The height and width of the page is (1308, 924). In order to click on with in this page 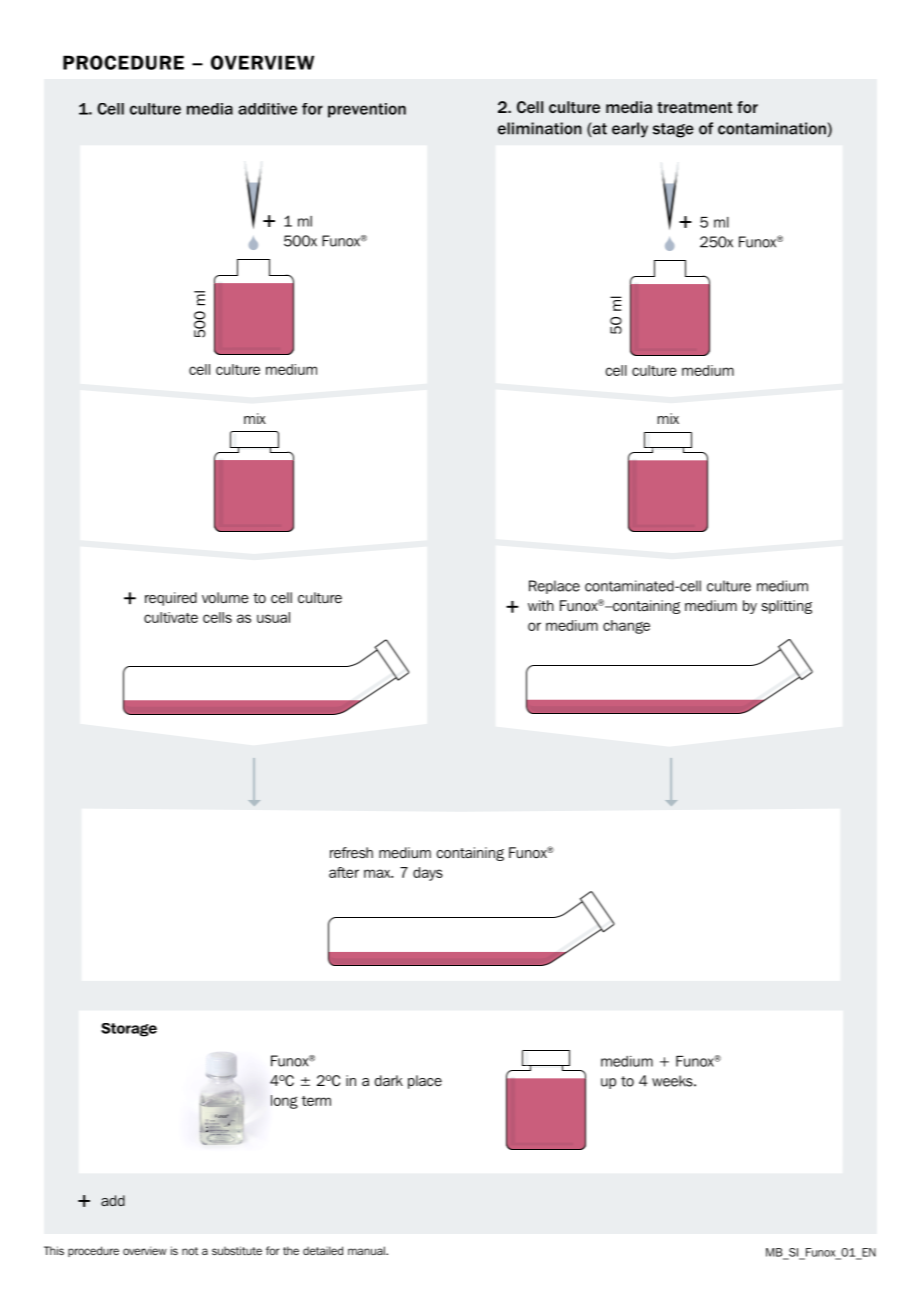, I will do `click(541, 605)`.
